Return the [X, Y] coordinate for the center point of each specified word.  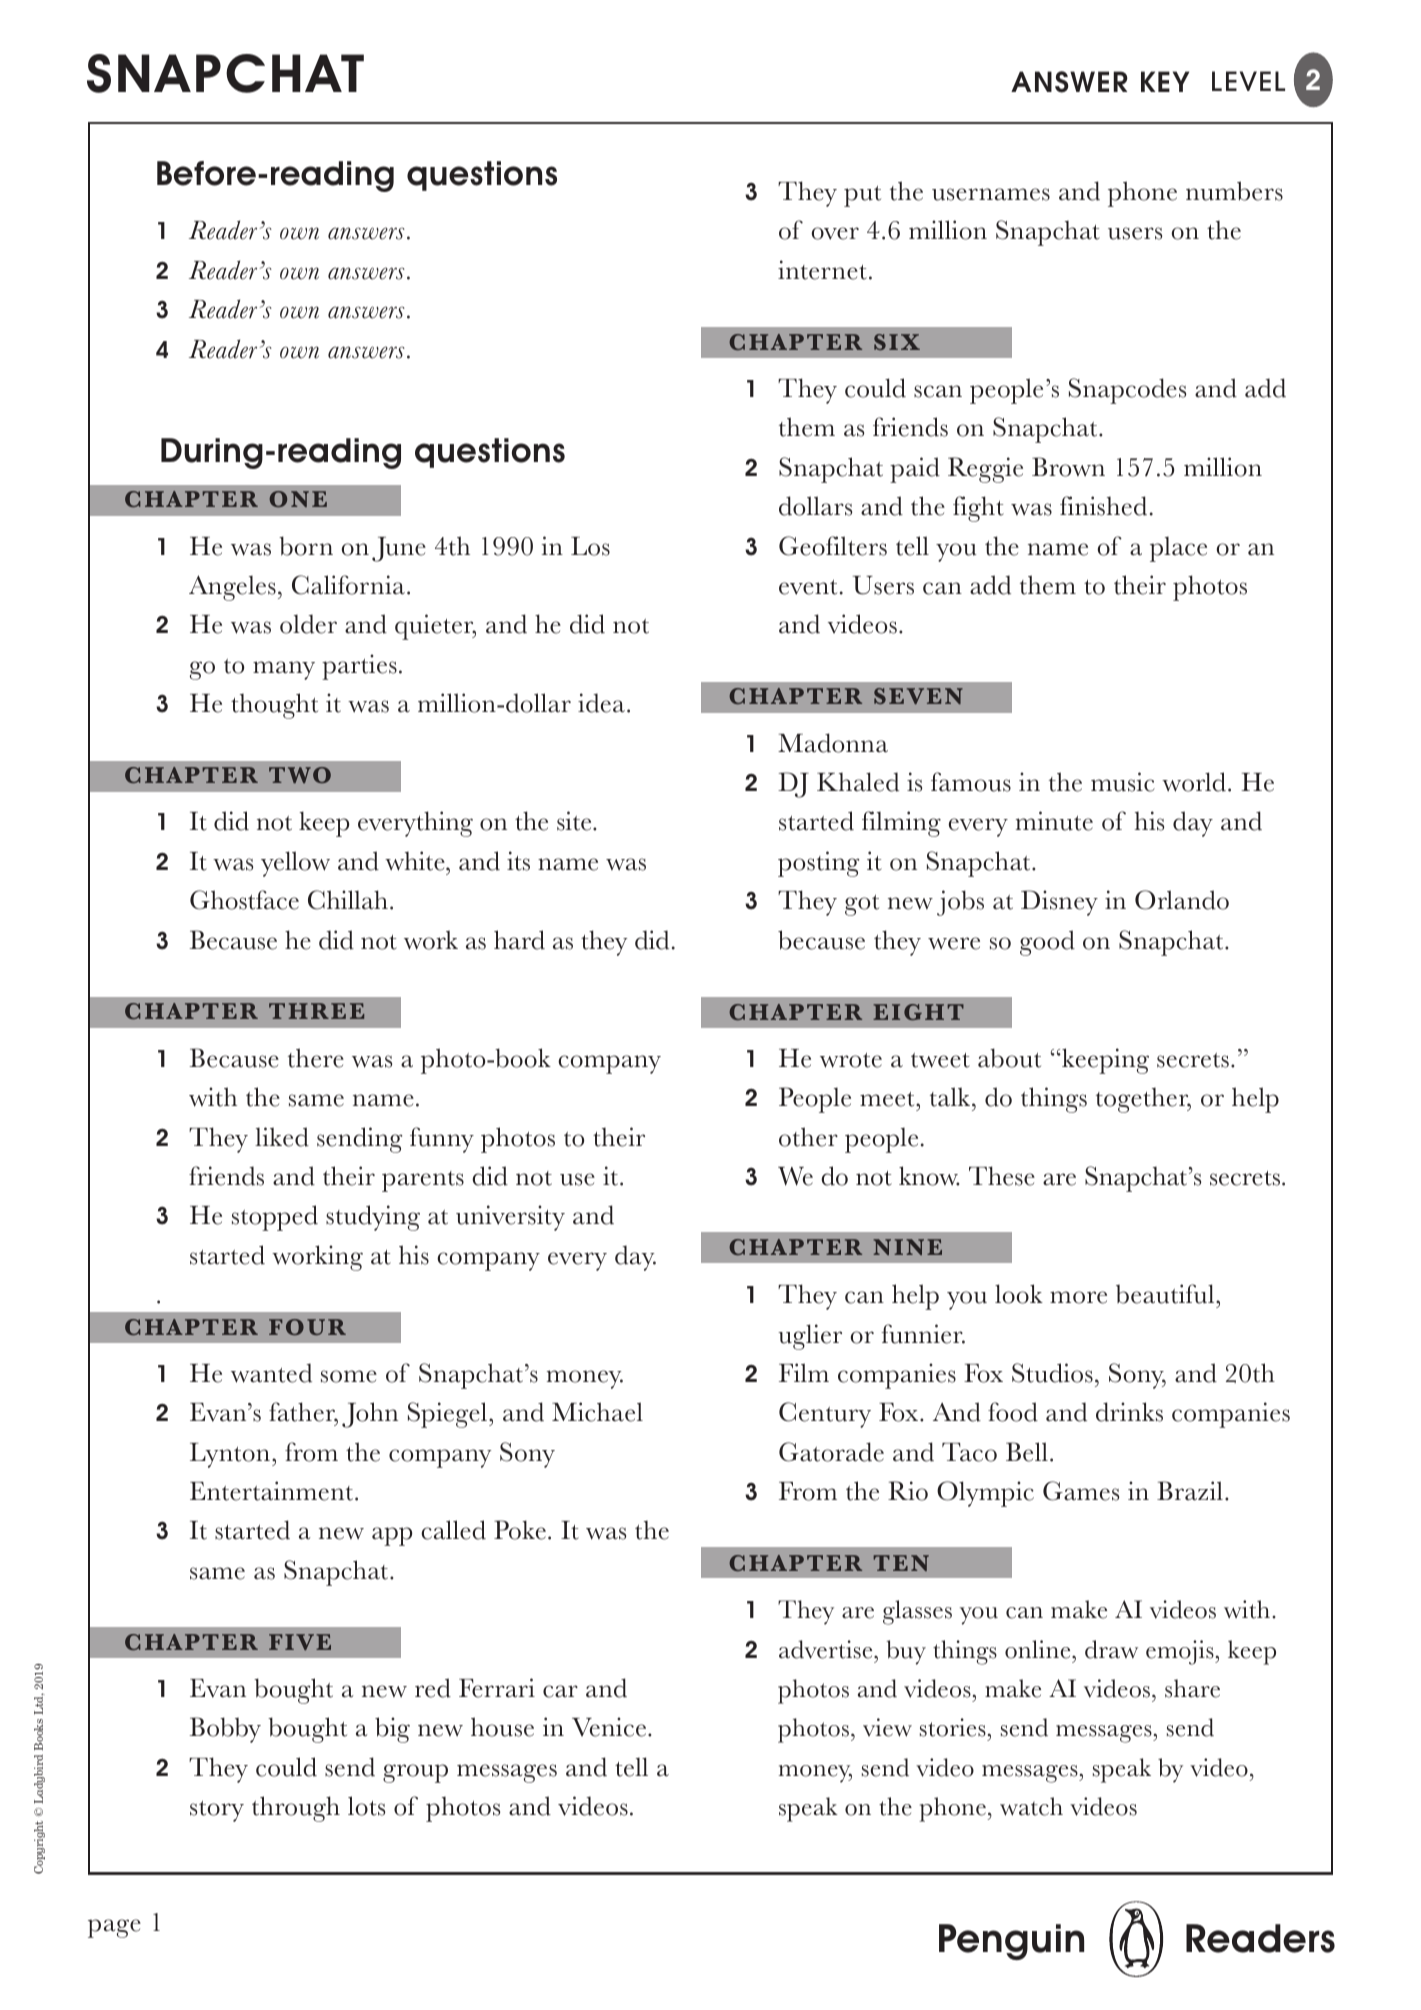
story [217, 1811]
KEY [1165, 81]
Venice [609, 1727]
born [306, 546]
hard [519, 940]
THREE [316, 1011]
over [835, 233]
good [1047, 943]
